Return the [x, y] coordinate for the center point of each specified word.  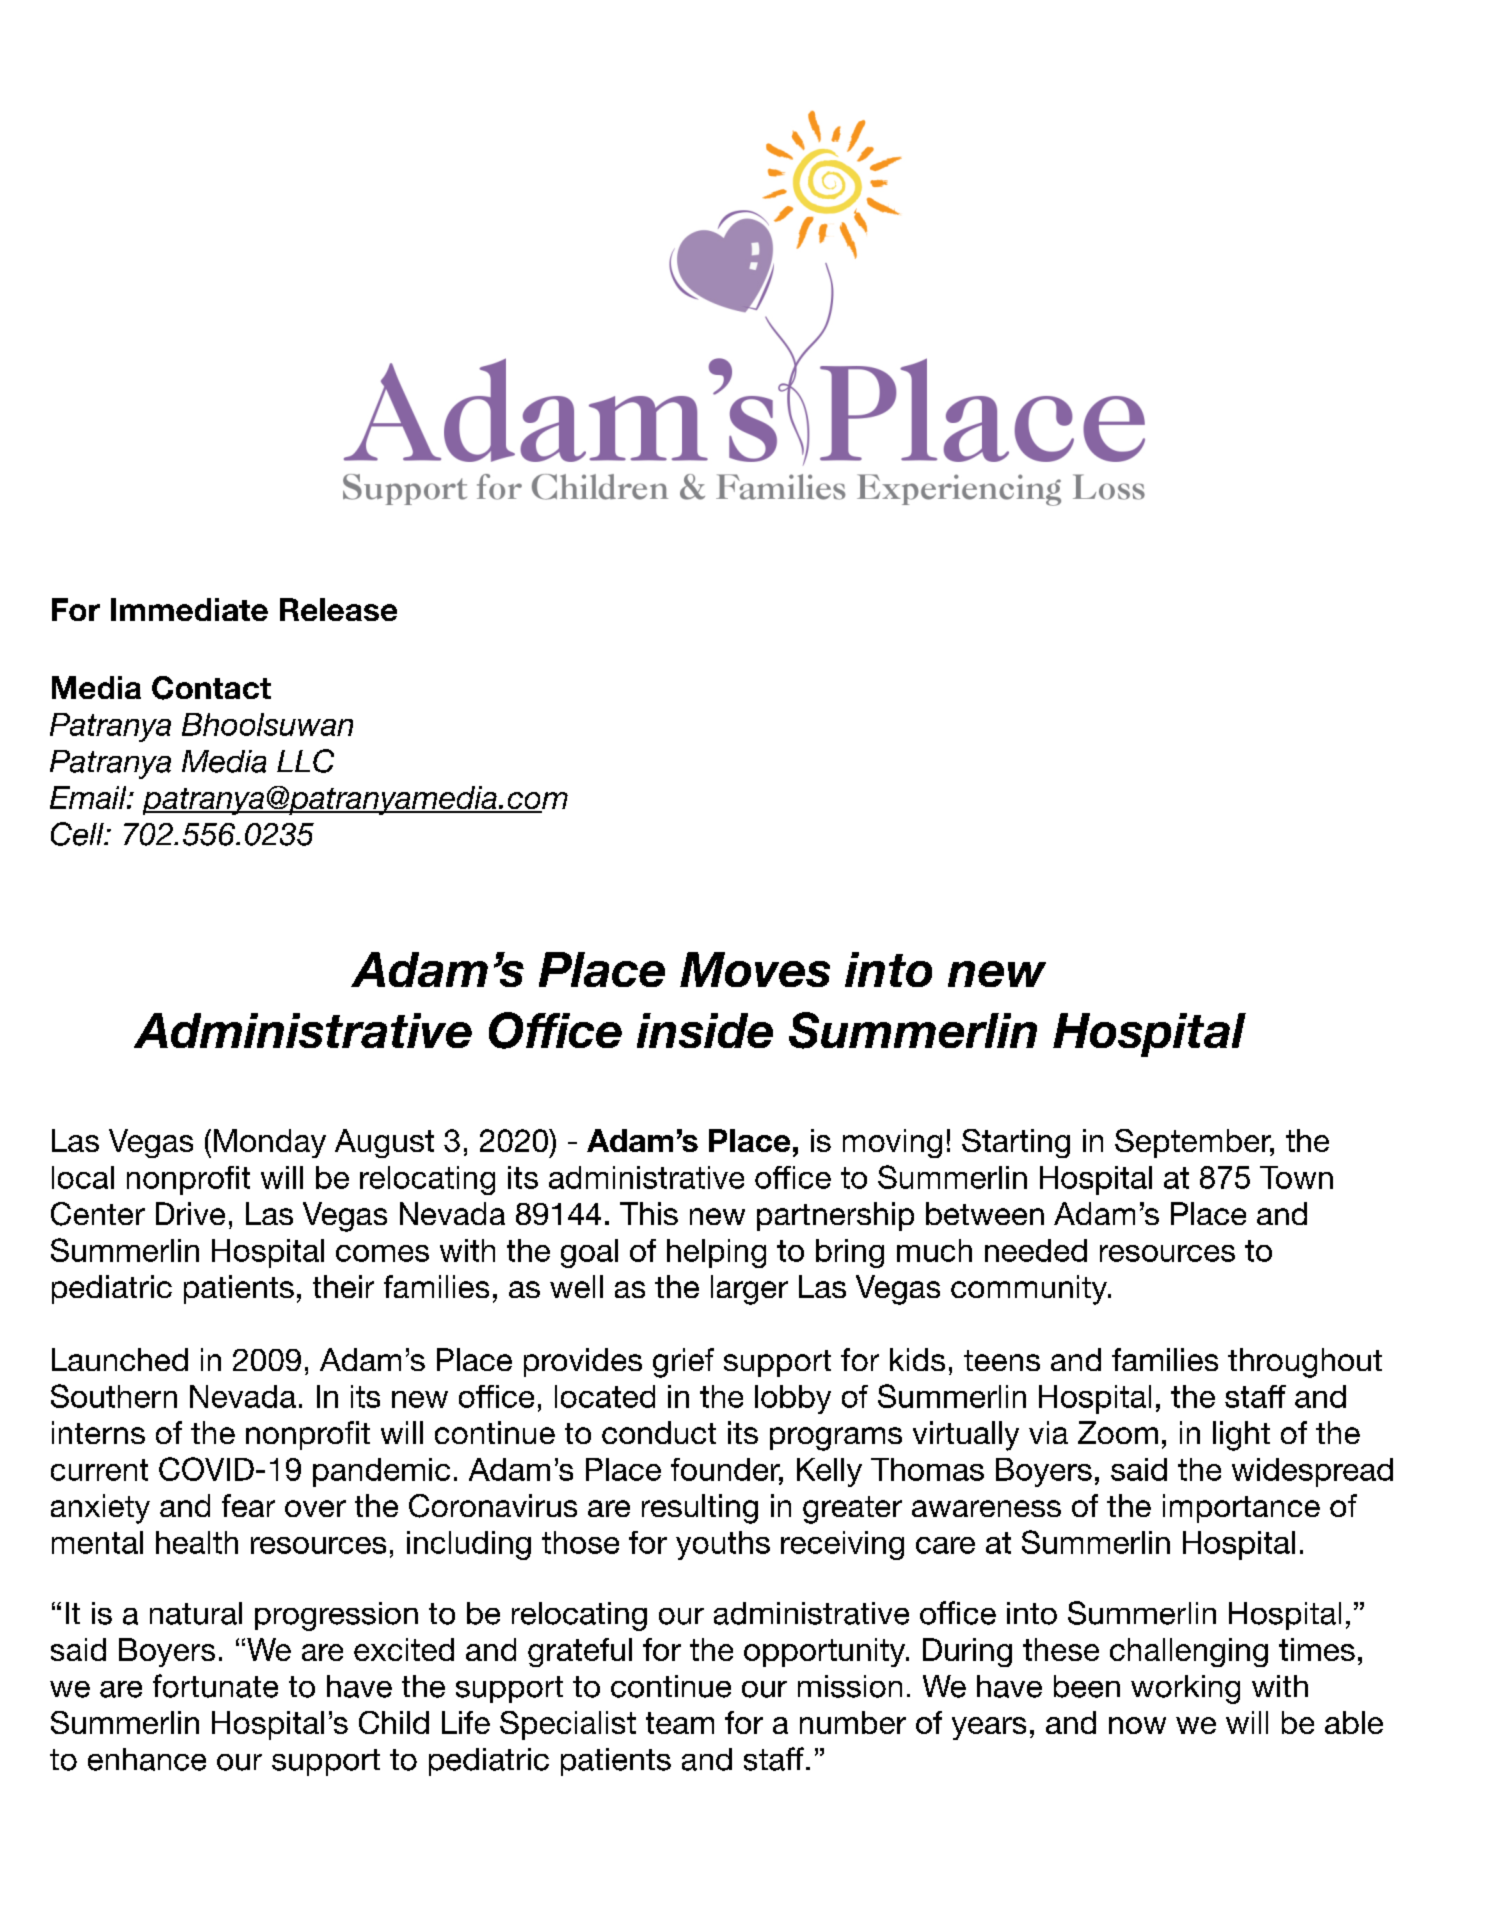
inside [705, 1030]
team [680, 1723]
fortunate [215, 1686]
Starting [1016, 1143]
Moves [755, 969]
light [1241, 1436]
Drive [190, 1213]
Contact [211, 688]
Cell [78, 834]
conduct [659, 1432]
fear [248, 1505]
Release [338, 609]
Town [1296, 1177]
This [649, 1213]
